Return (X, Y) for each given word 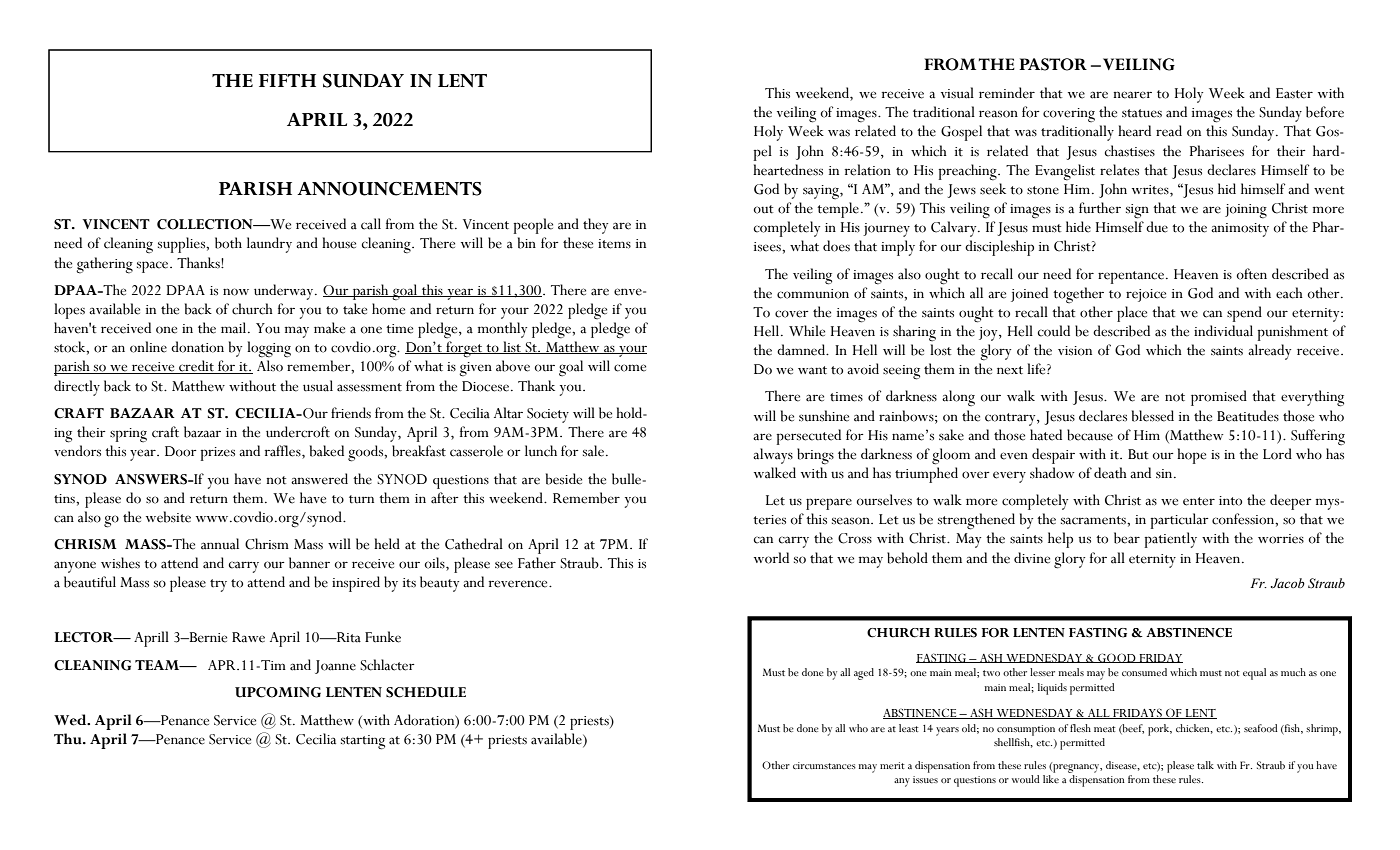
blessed (1153, 416)
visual (957, 93)
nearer (1133, 95)
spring (128, 435)
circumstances (824, 765)
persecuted (809, 437)
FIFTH (287, 80)
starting (363, 742)
